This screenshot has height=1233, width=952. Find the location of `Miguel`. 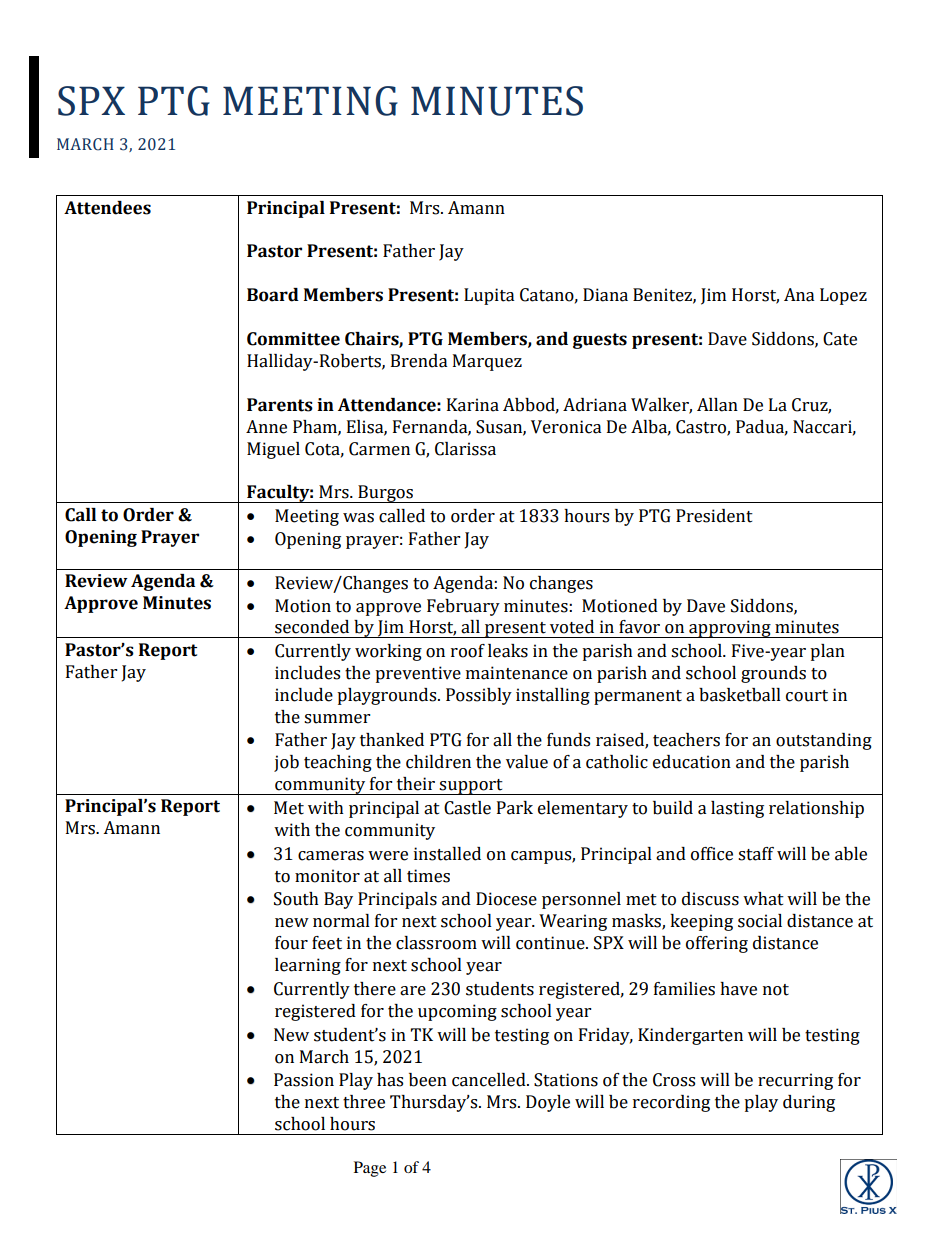

Miguel is located at coordinates (273, 450).
